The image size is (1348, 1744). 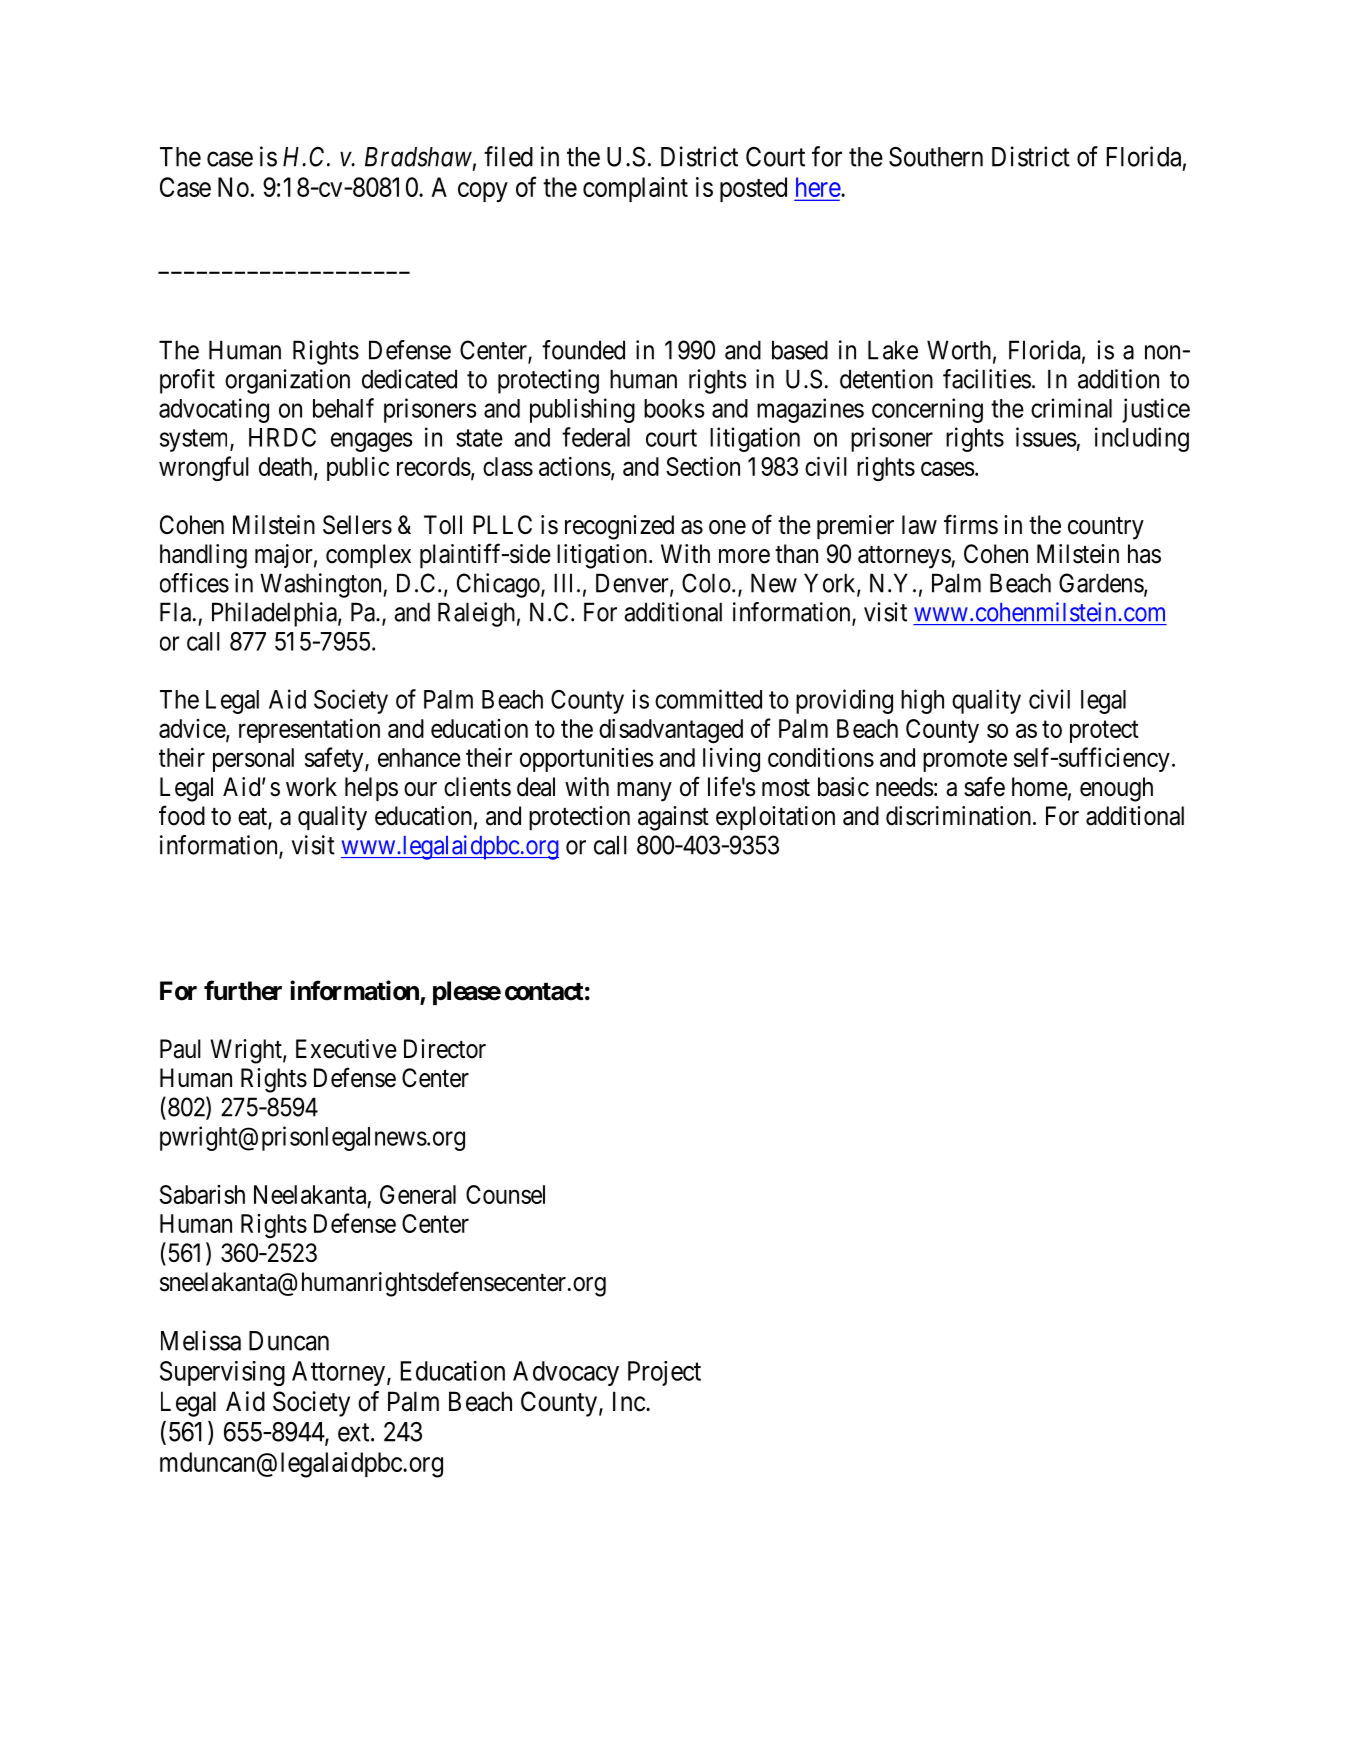 What do you see at coordinates (958, 816) in the screenshot?
I see `discrimination` at bounding box center [958, 816].
